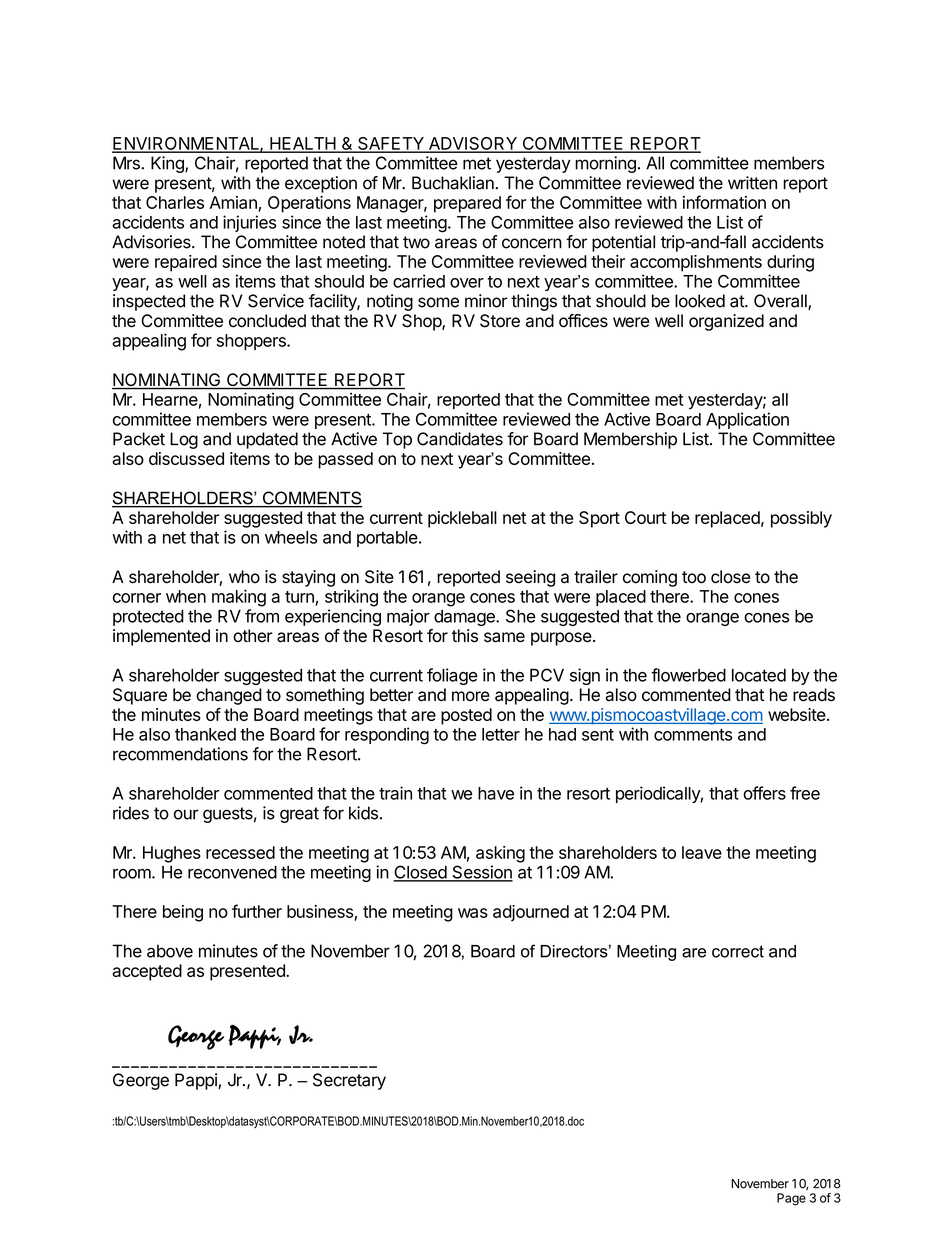 The width and height of the screenshot is (952, 1233). I want to click on Log, so click(184, 440).
